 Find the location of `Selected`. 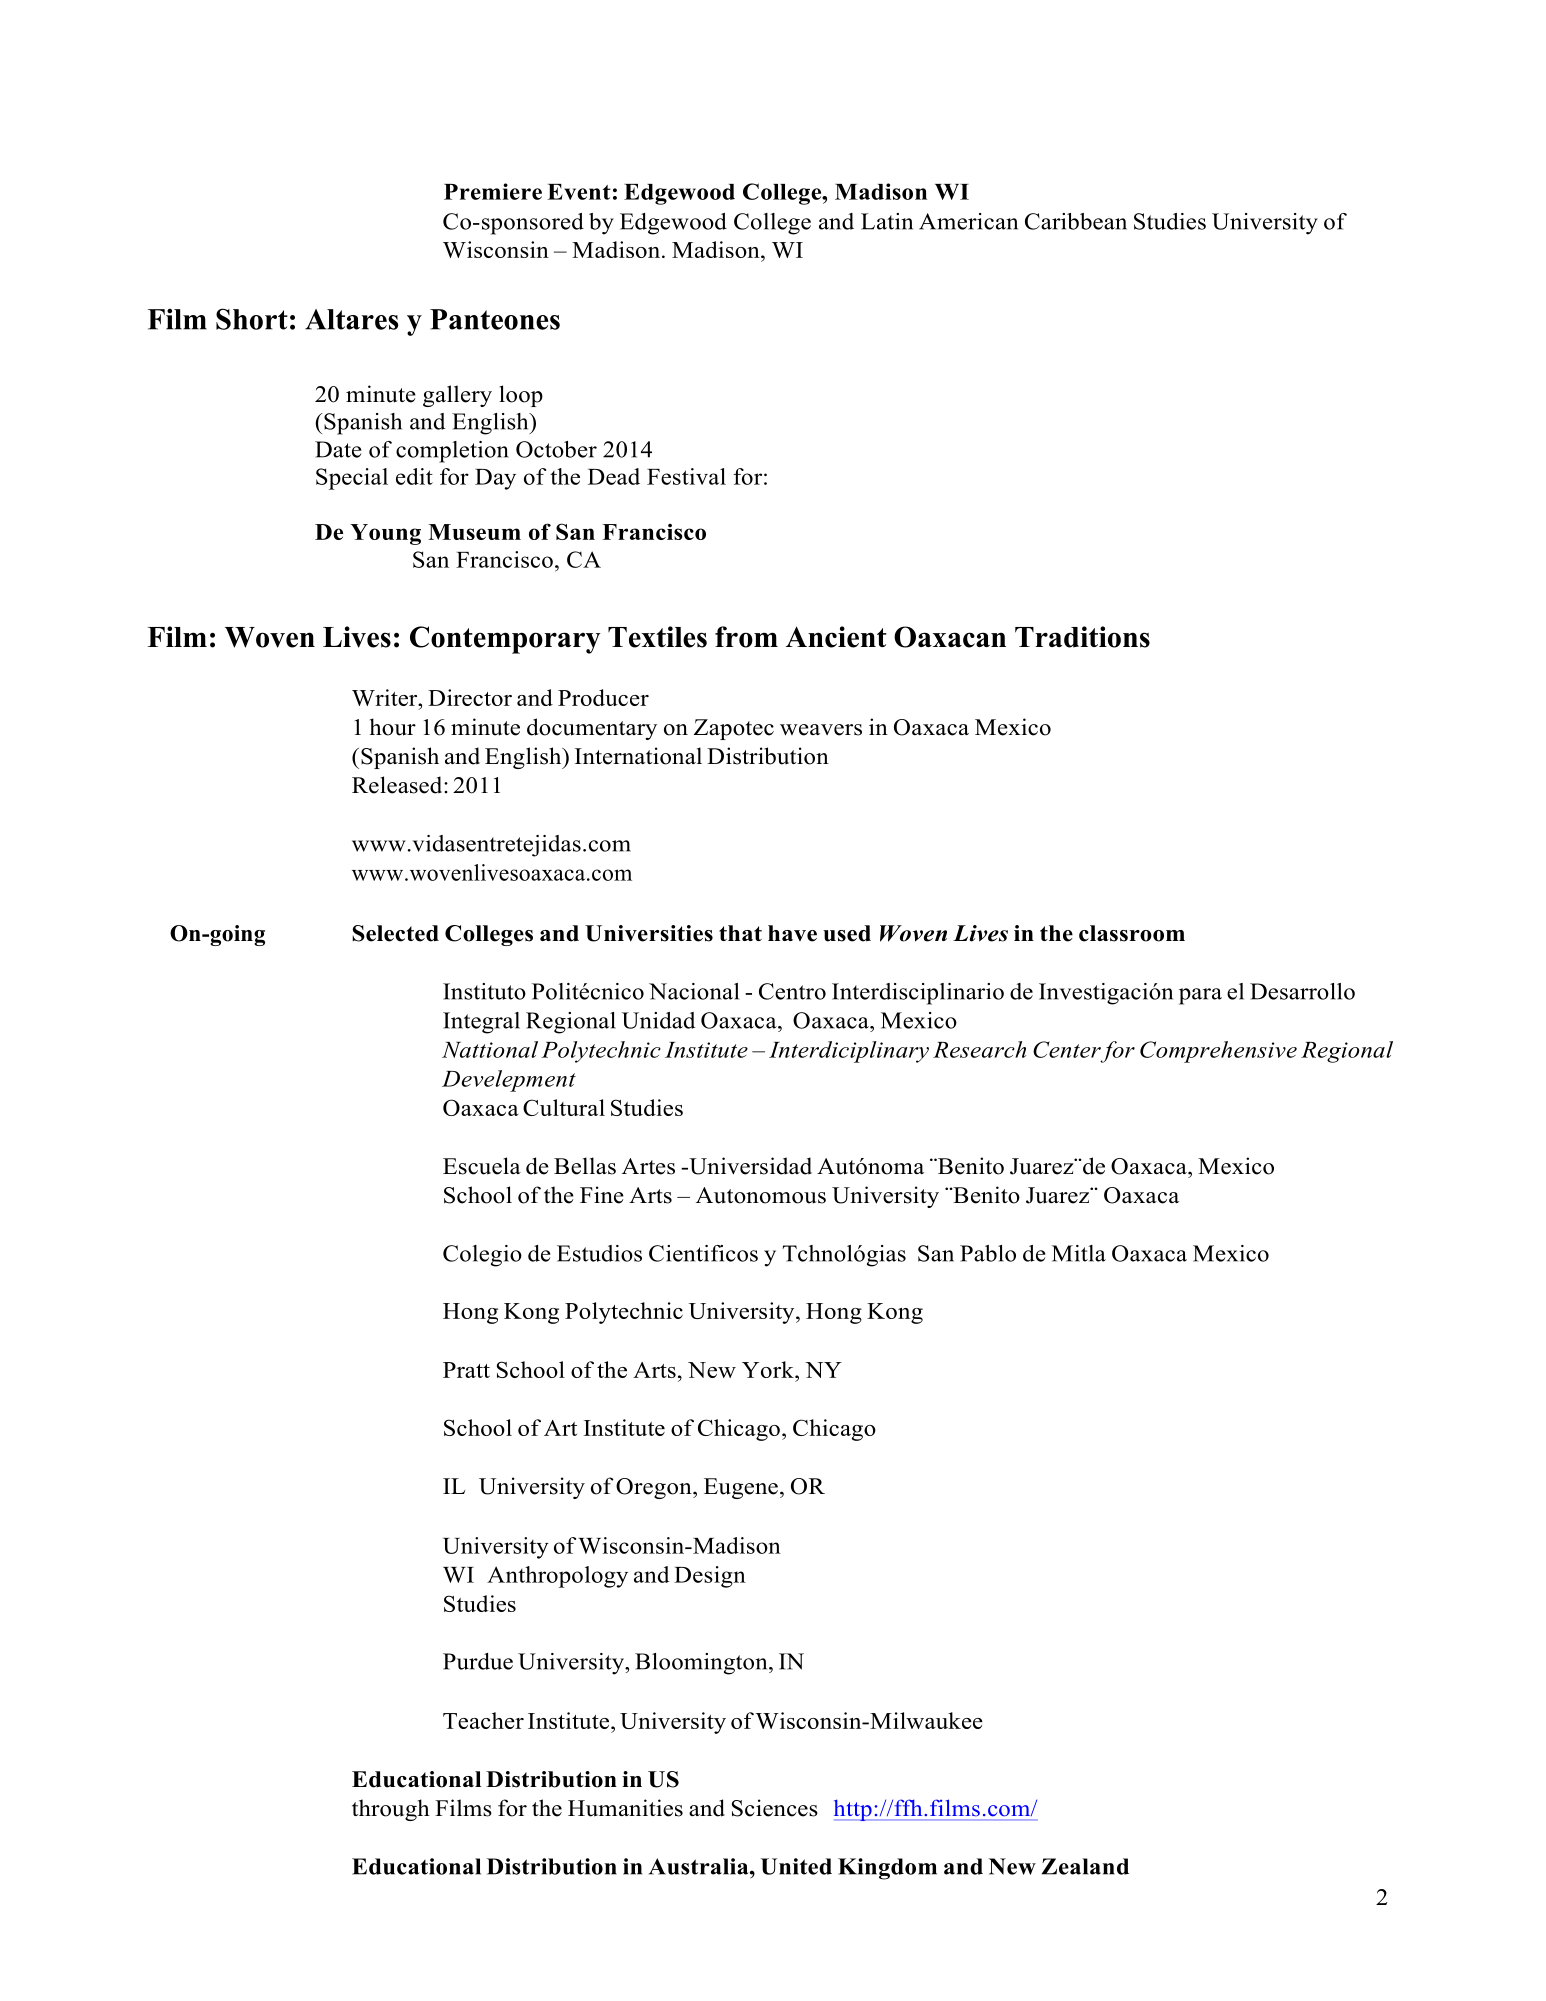

Selected is located at coordinates (395, 933).
